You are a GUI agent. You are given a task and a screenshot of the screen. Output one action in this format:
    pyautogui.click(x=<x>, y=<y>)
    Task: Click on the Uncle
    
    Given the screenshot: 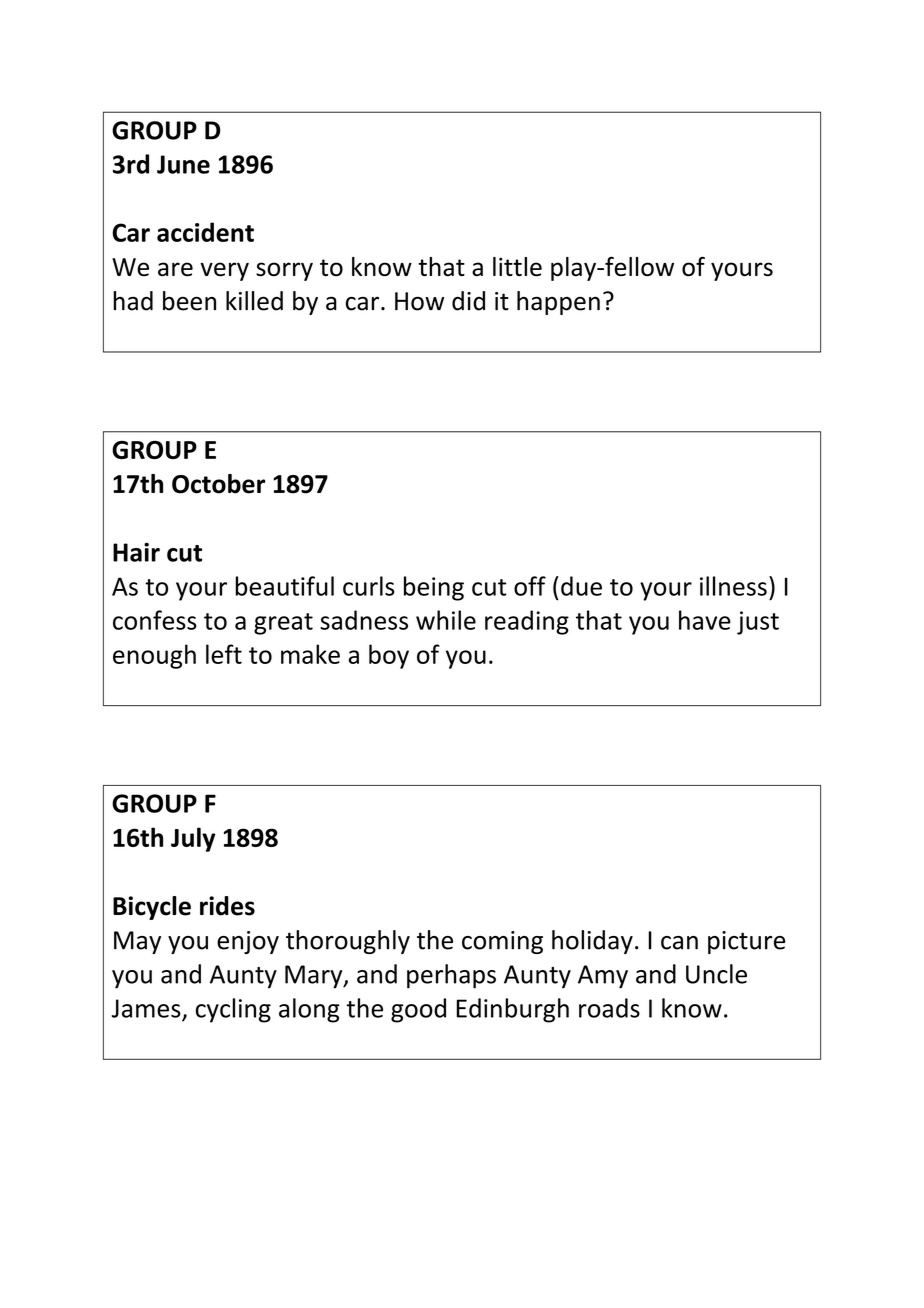 What is the action you would take?
    pyautogui.click(x=716, y=974)
